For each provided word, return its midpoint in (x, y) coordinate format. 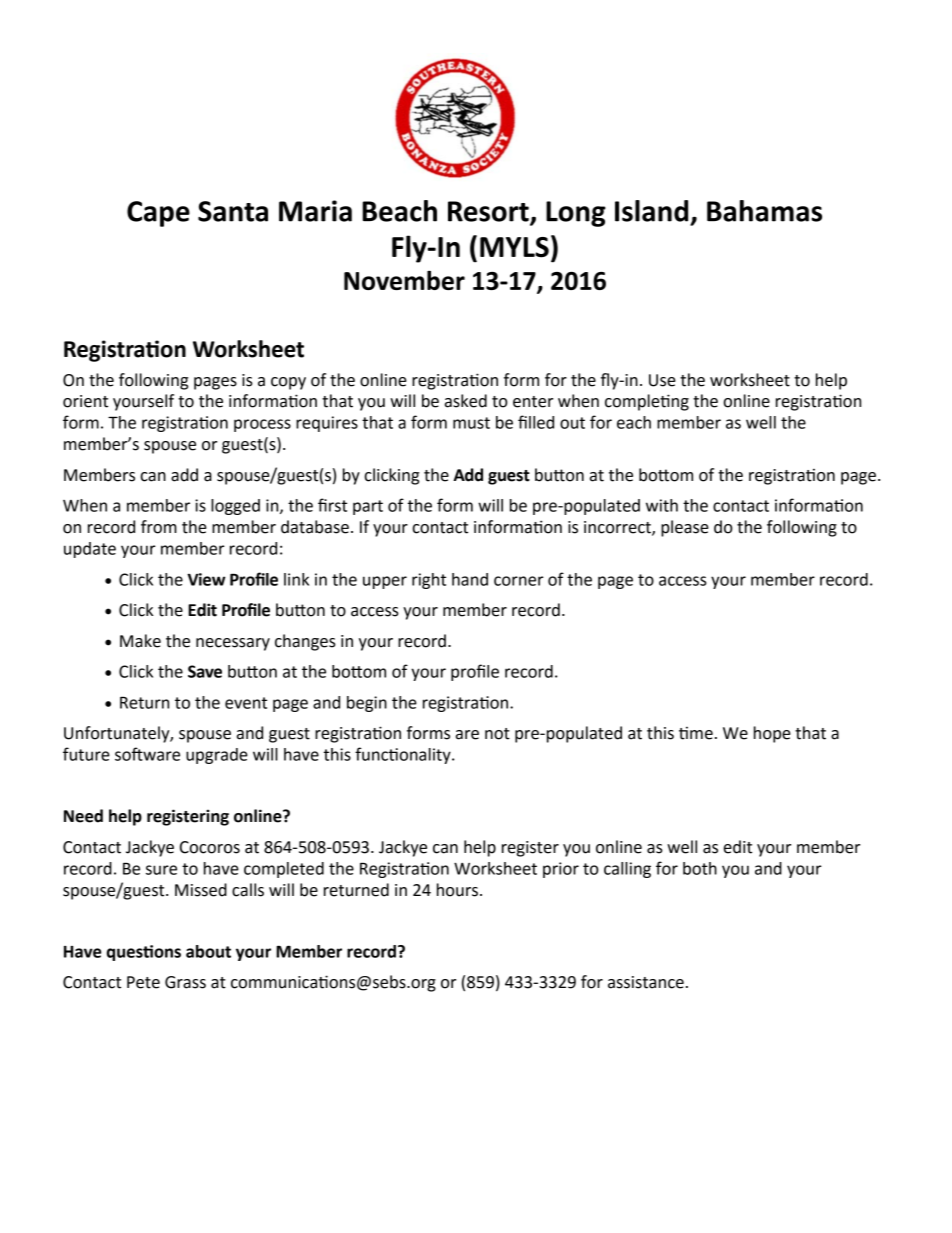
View (206, 579)
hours (457, 890)
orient (85, 401)
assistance (646, 982)
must (471, 423)
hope (772, 734)
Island (651, 211)
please (685, 528)
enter (533, 402)
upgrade (217, 756)
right (429, 581)
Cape (158, 214)
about (208, 951)
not (497, 734)
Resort (489, 212)
